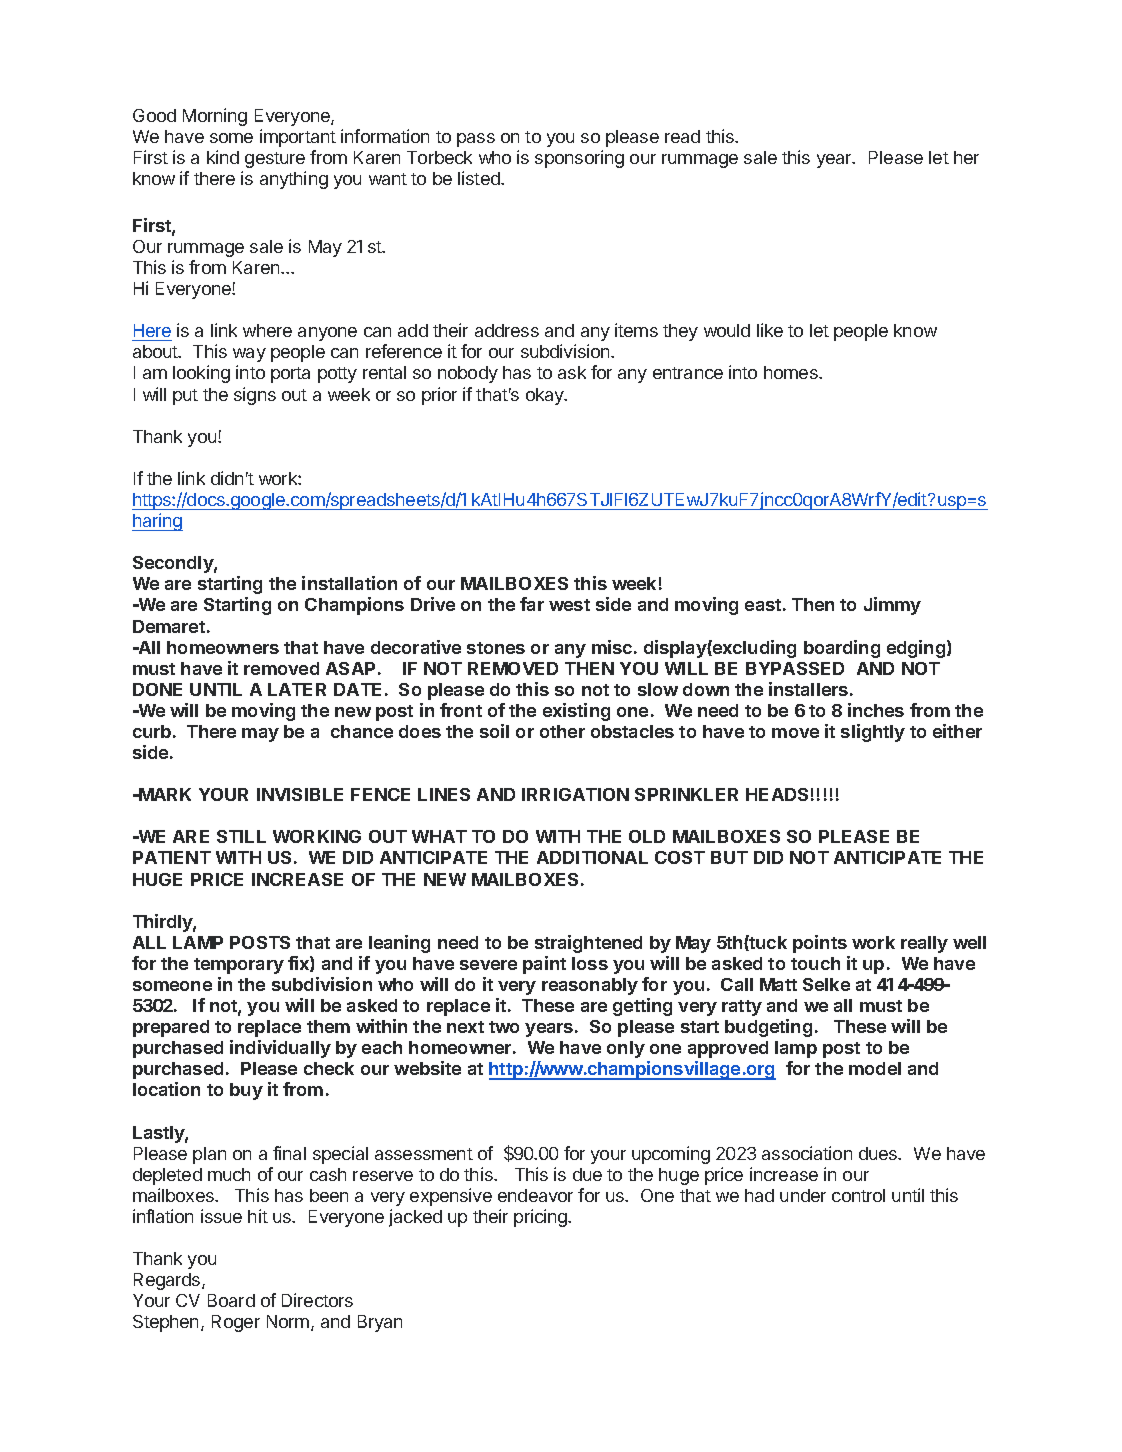  What do you see at coordinates (579, 159) in the screenshot?
I see `sponsoring` at bounding box center [579, 159].
